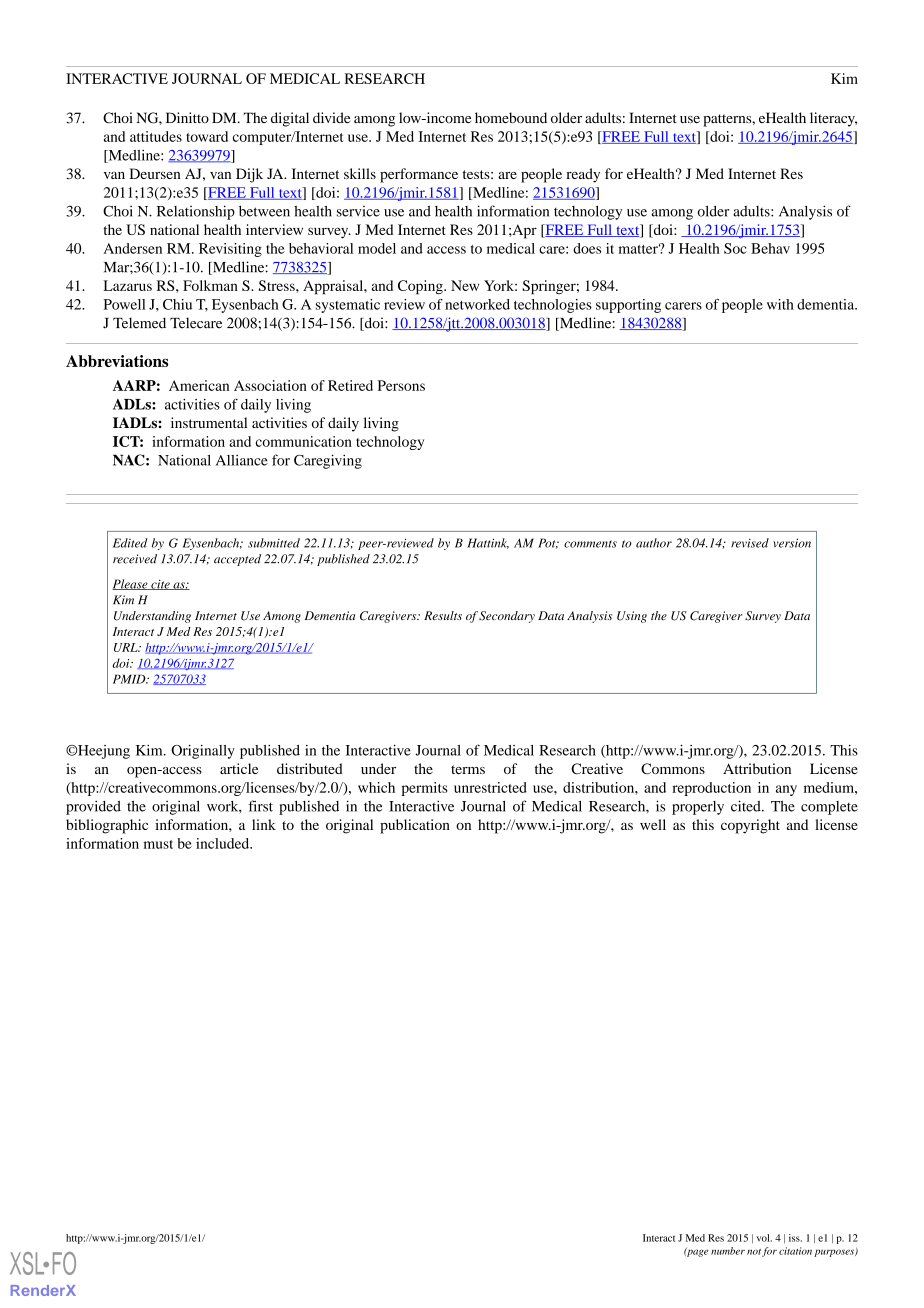 This screenshot has width=924, height=1308. What do you see at coordinates (583, 175) in the screenshot?
I see `ready` at bounding box center [583, 175].
